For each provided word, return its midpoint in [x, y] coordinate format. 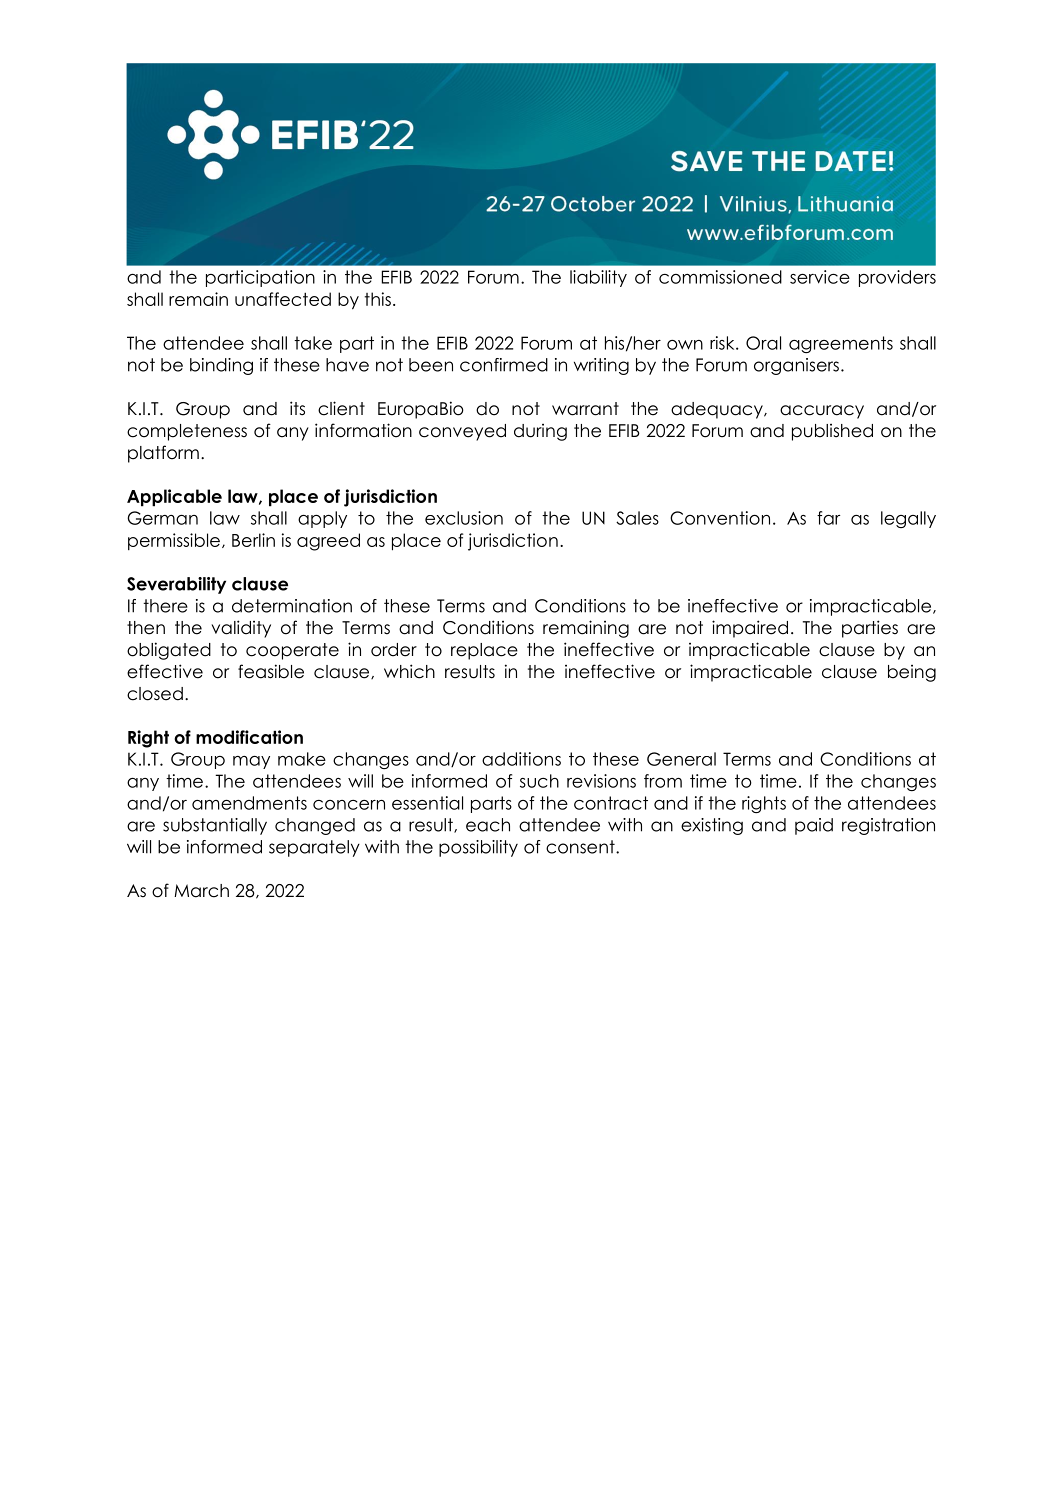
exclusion [464, 518]
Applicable [174, 498]
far [828, 518]
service [820, 277]
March [201, 891]
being [912, 673]
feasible [271, 671]
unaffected [283, 299]
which [409, 671]
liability [598, 278]
